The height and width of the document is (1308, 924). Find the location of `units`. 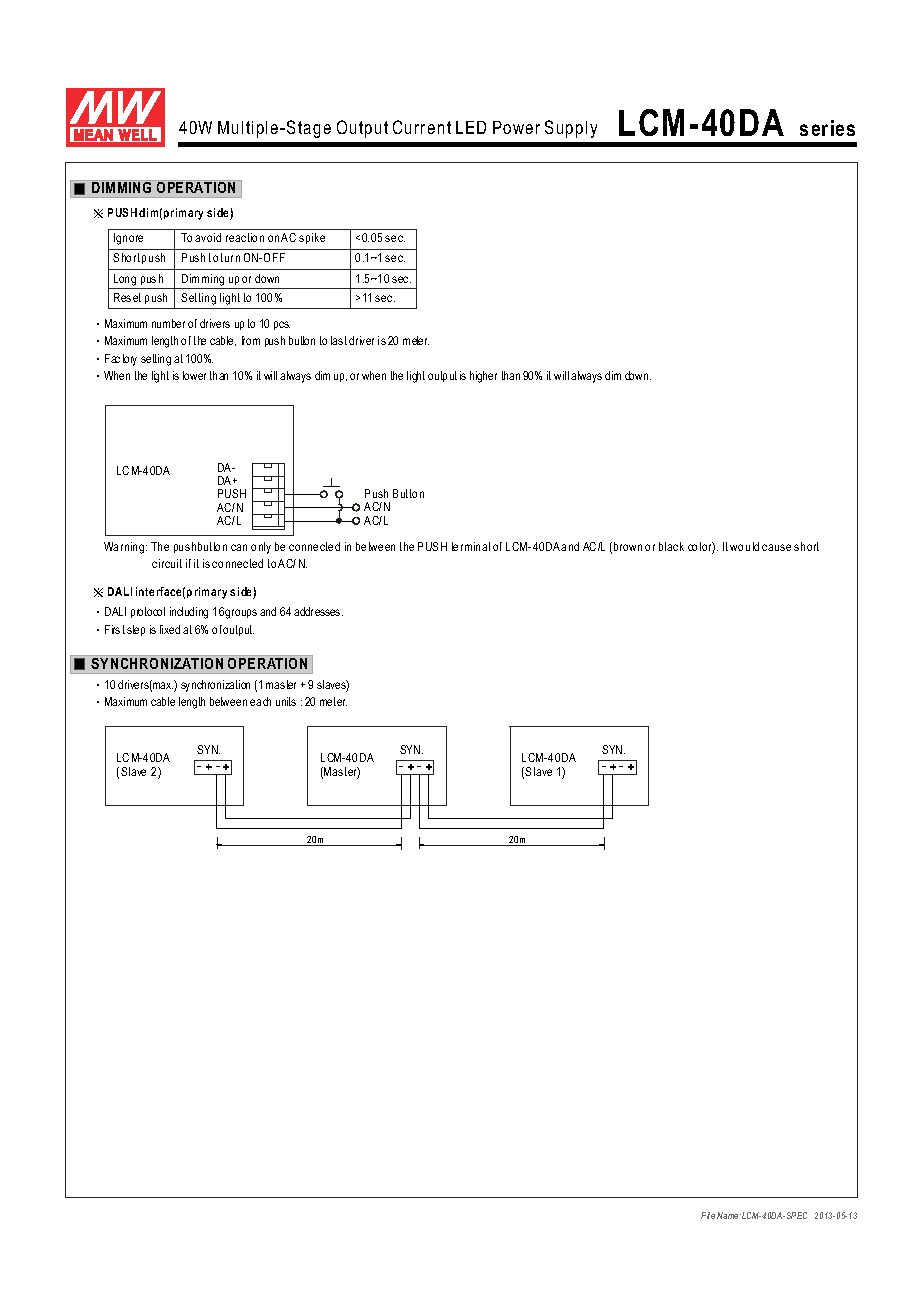

units is located at coordinates (286, 701).
